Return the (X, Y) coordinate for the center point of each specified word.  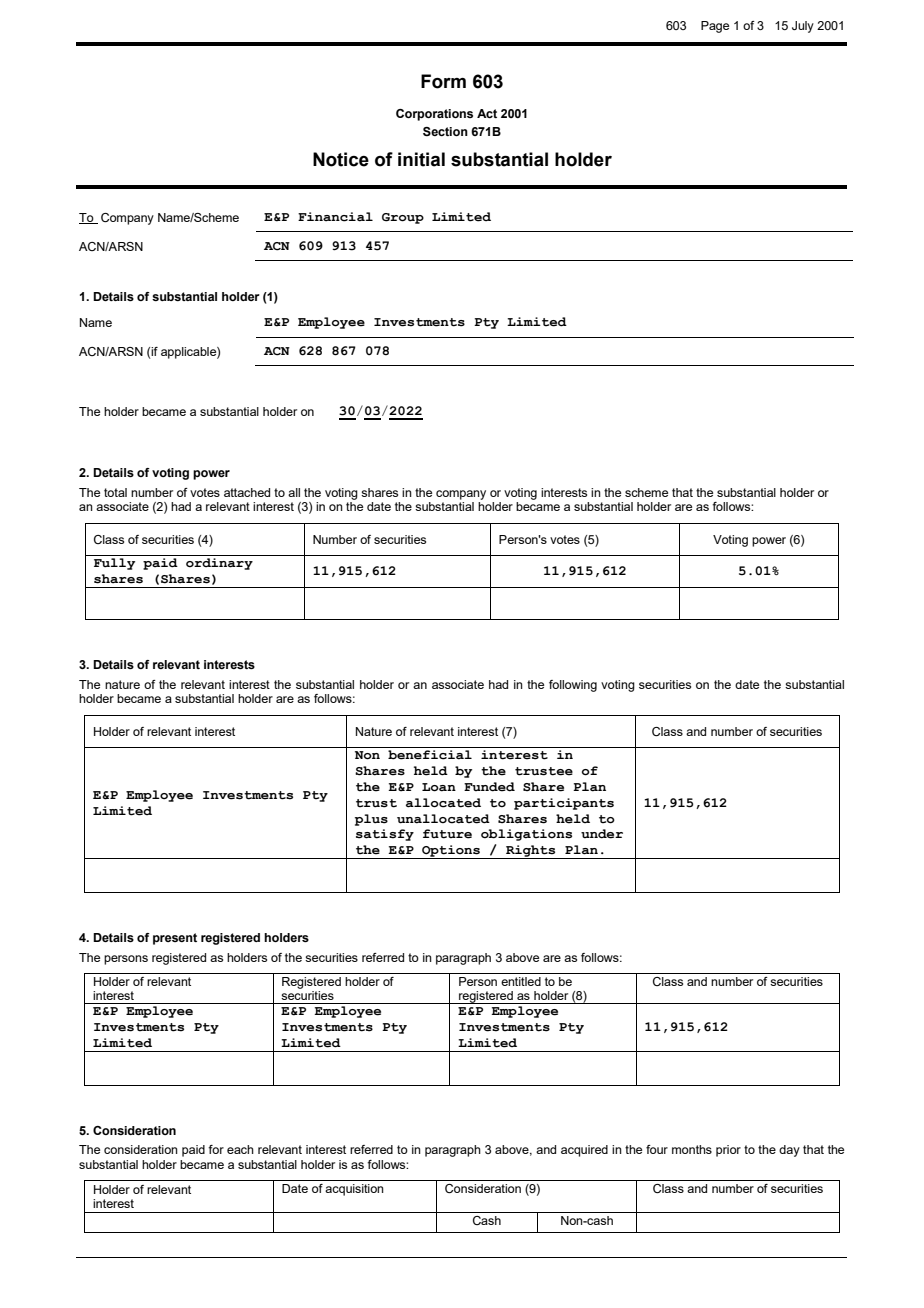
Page (715, 27)
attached (247, 492)
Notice (341, 159)
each (240, 1149)
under (602, 834)
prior (728, 1151)
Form (443, 81)
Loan (439, 787)
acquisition (354, 1190)
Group (403, 218)
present (175, 939)
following (573, 686)
